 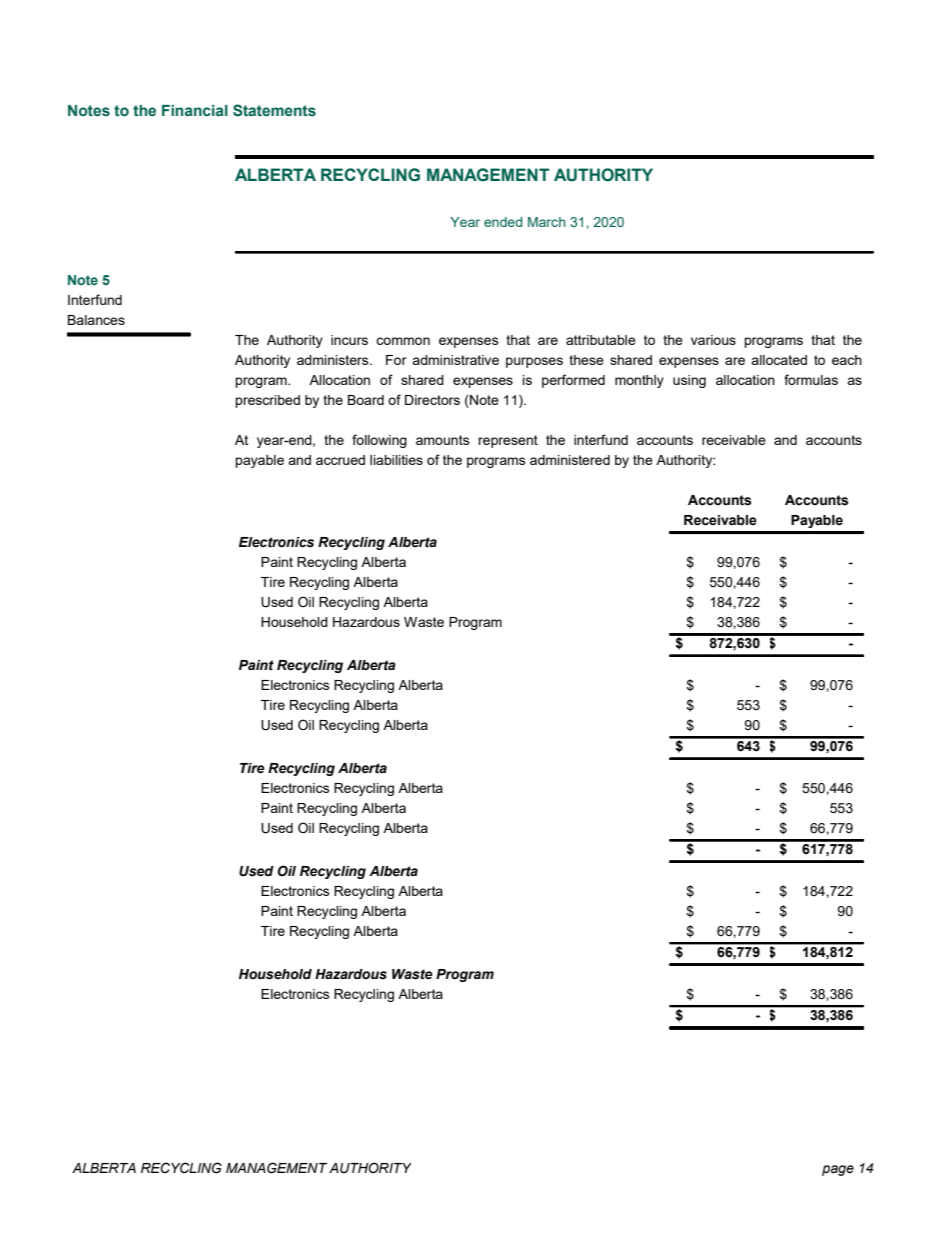 What do you see at coordinates (570, 460) in the screenshot?
I see `administered` at bounding box center [570, 460].
